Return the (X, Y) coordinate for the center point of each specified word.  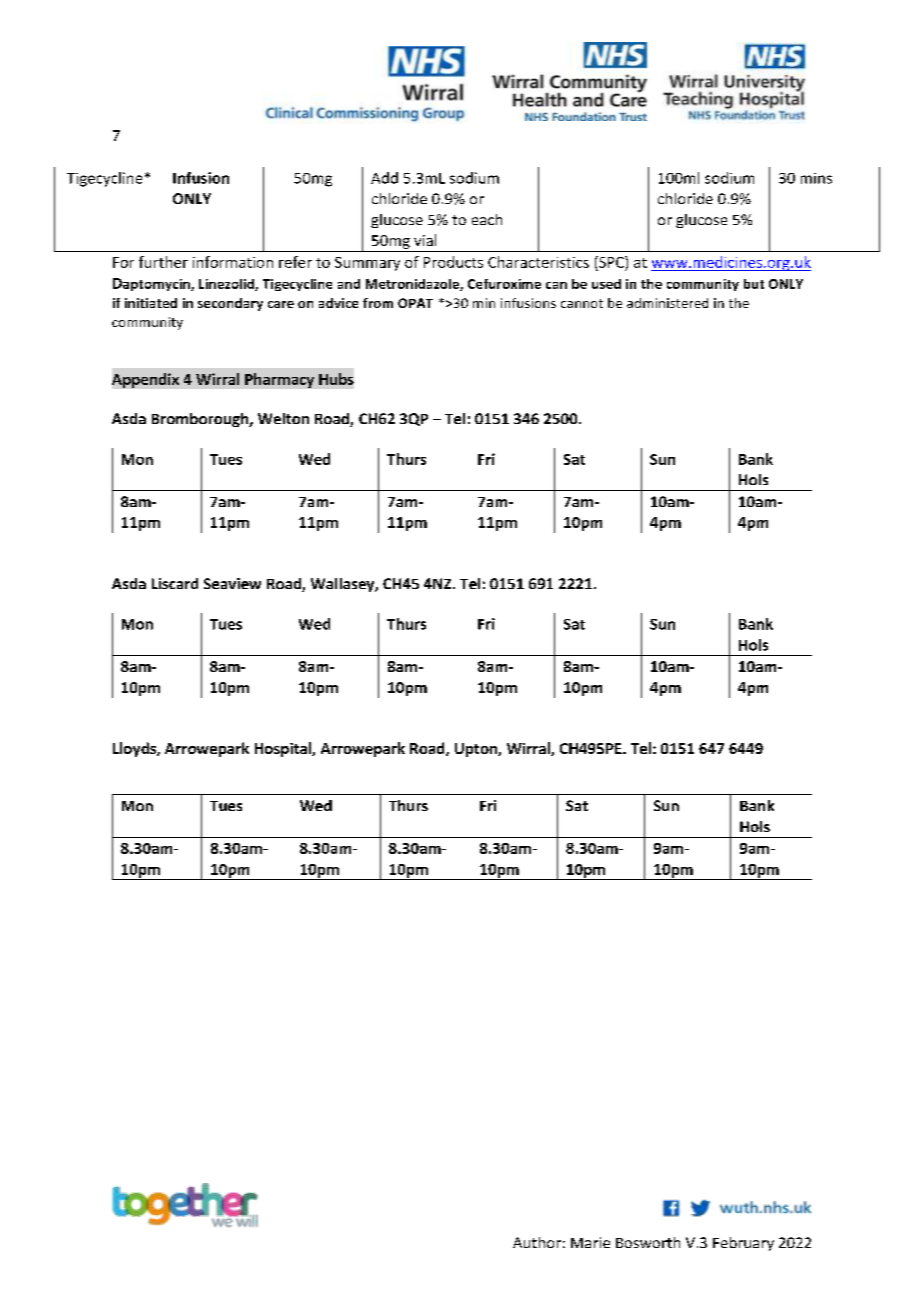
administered (667, 303)
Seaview (232, 583)
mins (816, 178)
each (487, 219)
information (233, 262)
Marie (590, 1242)
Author (537, 1242)
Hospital (284, 749)
